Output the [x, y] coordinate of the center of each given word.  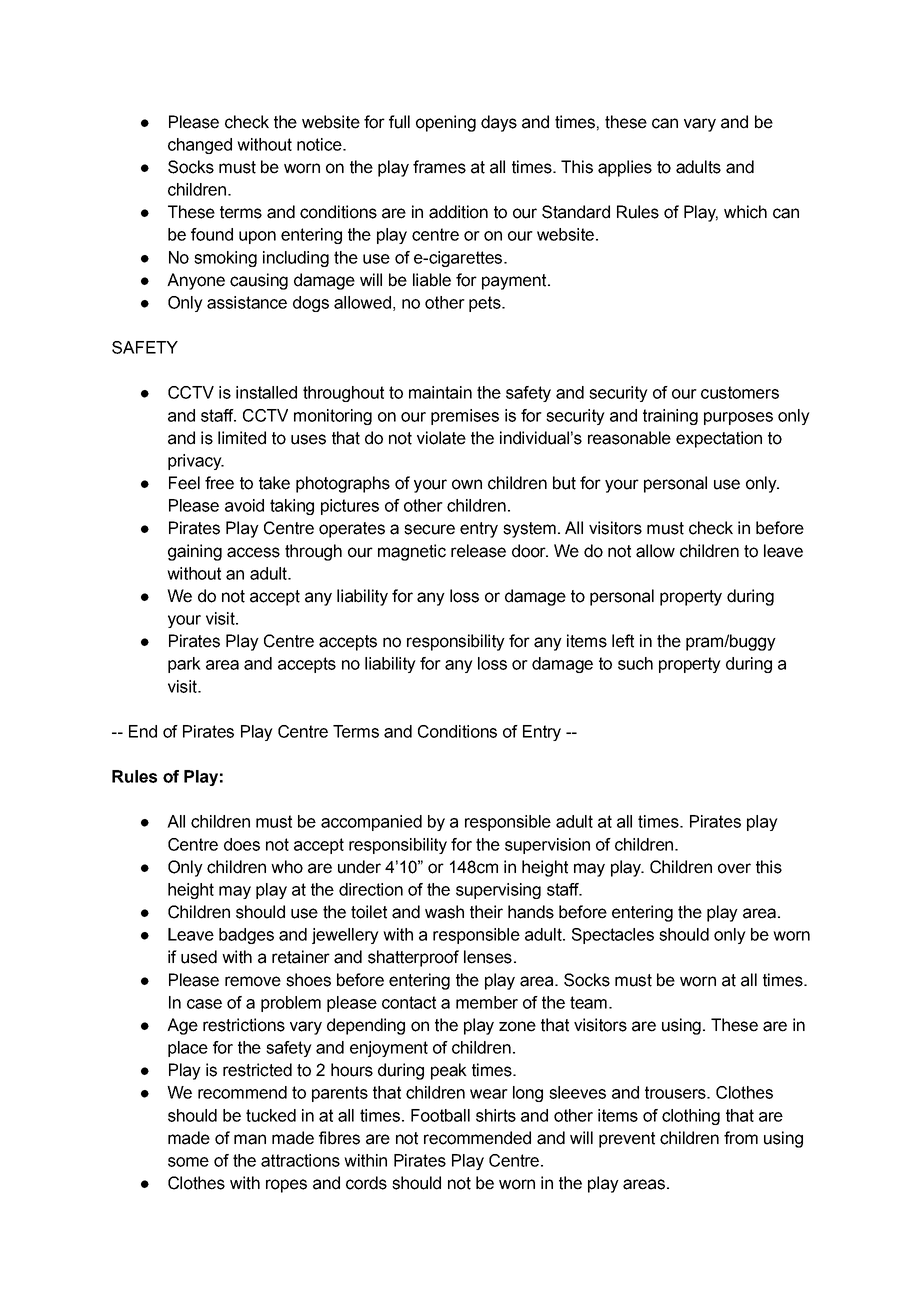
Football [440, 1115]
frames [439, 167]
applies [625, 168]
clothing [691, 1117]
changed [200, 146]
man [250, 1139]
